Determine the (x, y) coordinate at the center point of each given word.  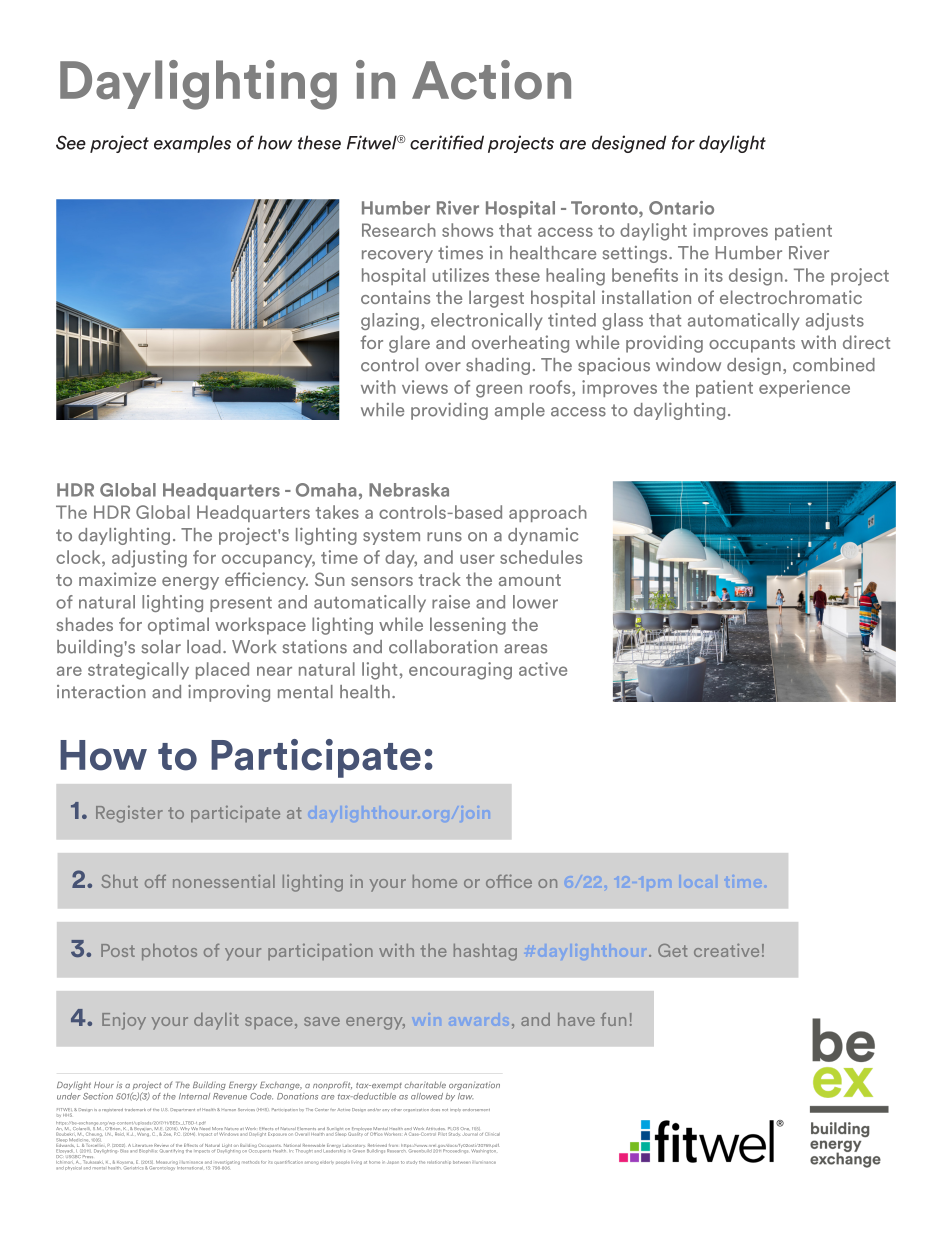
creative (726, 950)
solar (161, 647)
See (71, 142)
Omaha (326, 490)
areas (525, 649)
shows (467, 230)
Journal (470, 1134)
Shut (120, 881)
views (425, 387)
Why (186, 1130)
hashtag (485, 952)
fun (613, 1019)
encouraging (460, 671)
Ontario (681, 208)
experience (804, 388)
